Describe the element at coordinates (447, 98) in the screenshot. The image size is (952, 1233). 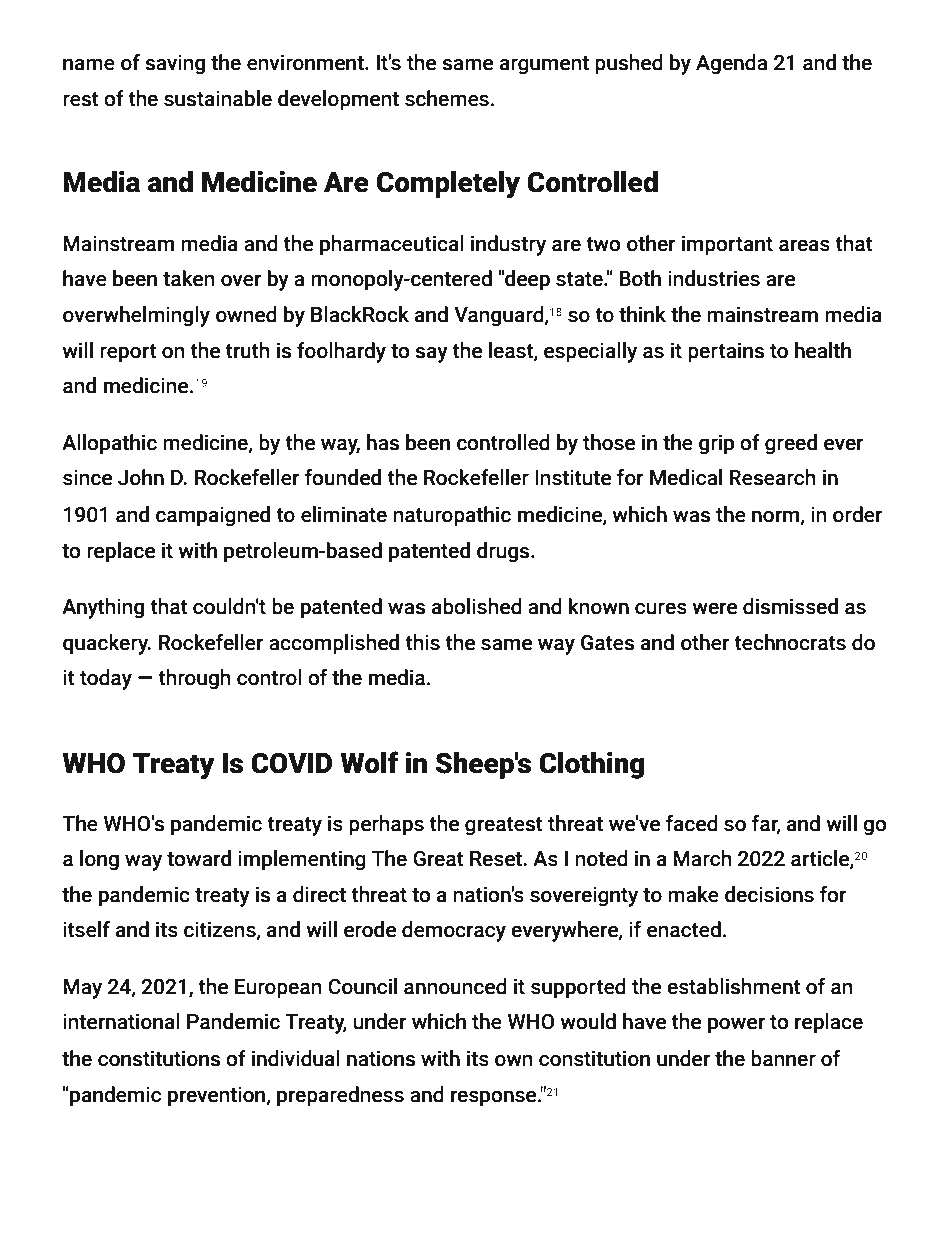
I see `schemes` at that location.
